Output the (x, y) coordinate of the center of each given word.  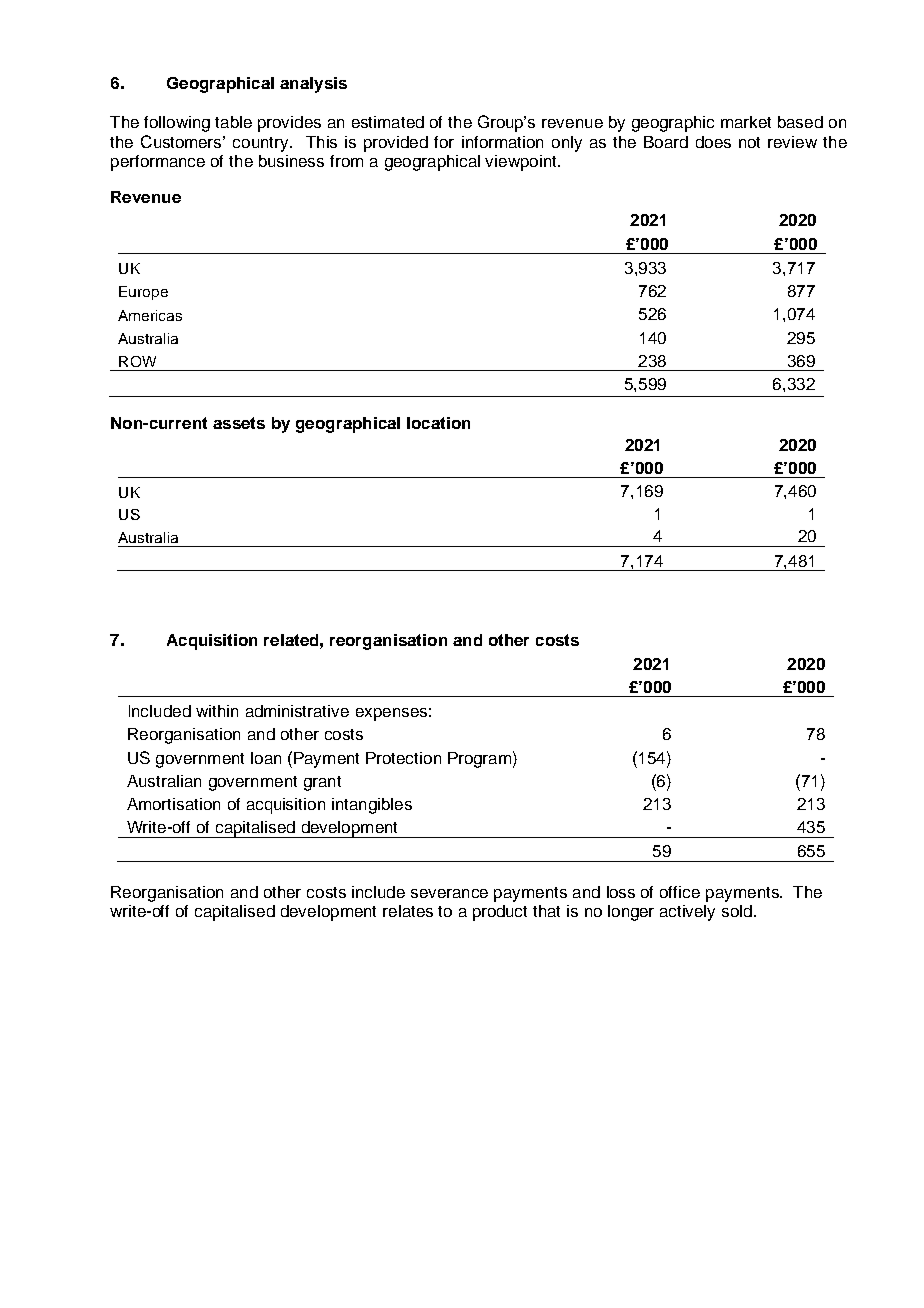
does (713, 142)
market (746, 122)
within (217, 711)
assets (239, 423)
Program (479, 760)
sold (737, 911)
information (502, 142)
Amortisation (173, 804)
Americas (150, 315)
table (233, 122)
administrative (297, 711)
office (680, 892)
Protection (403, 758)
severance (449, 893)
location (438, 423)
